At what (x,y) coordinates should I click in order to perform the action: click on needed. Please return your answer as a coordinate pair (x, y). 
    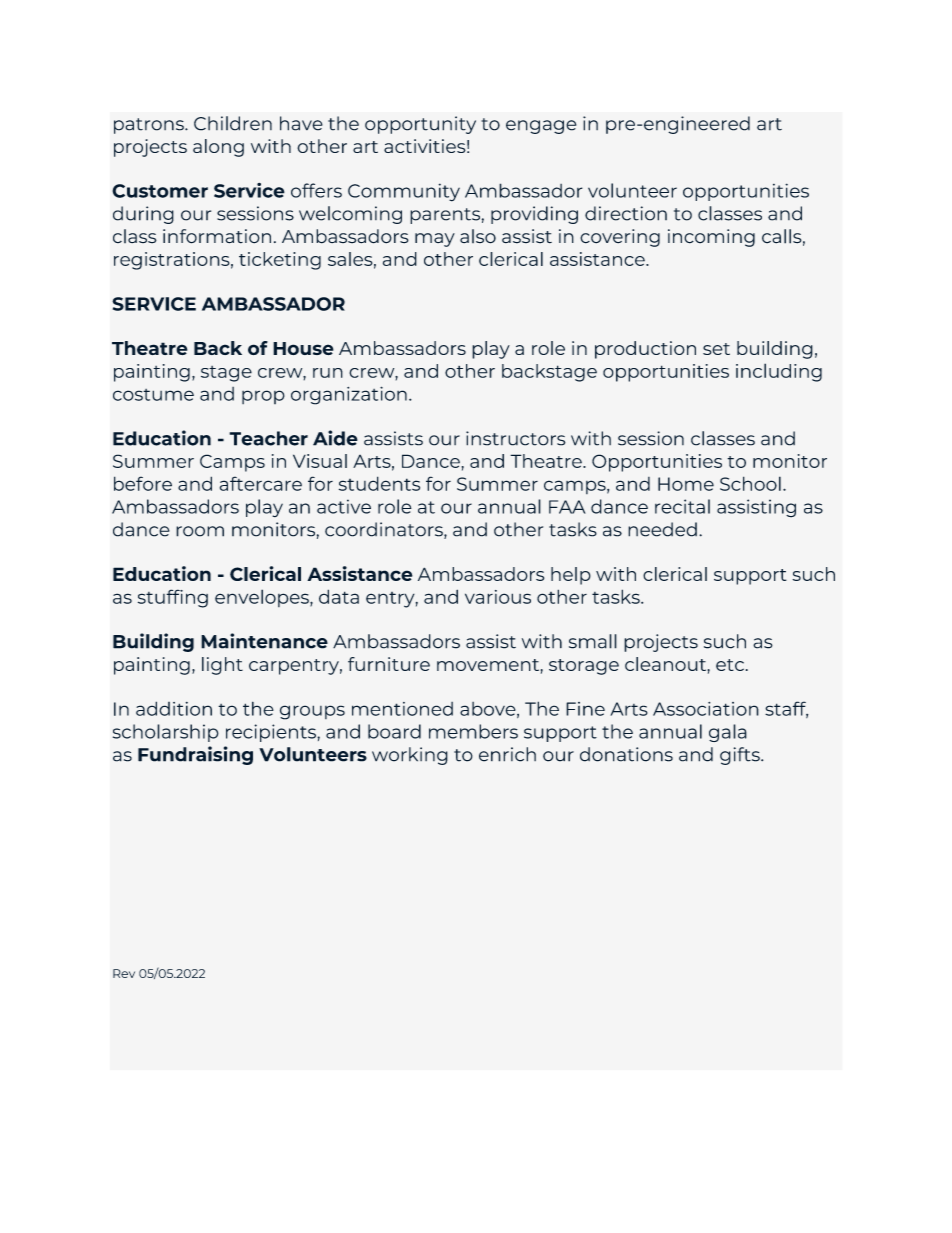
    Looking at the image, I should click on (662, 529).
